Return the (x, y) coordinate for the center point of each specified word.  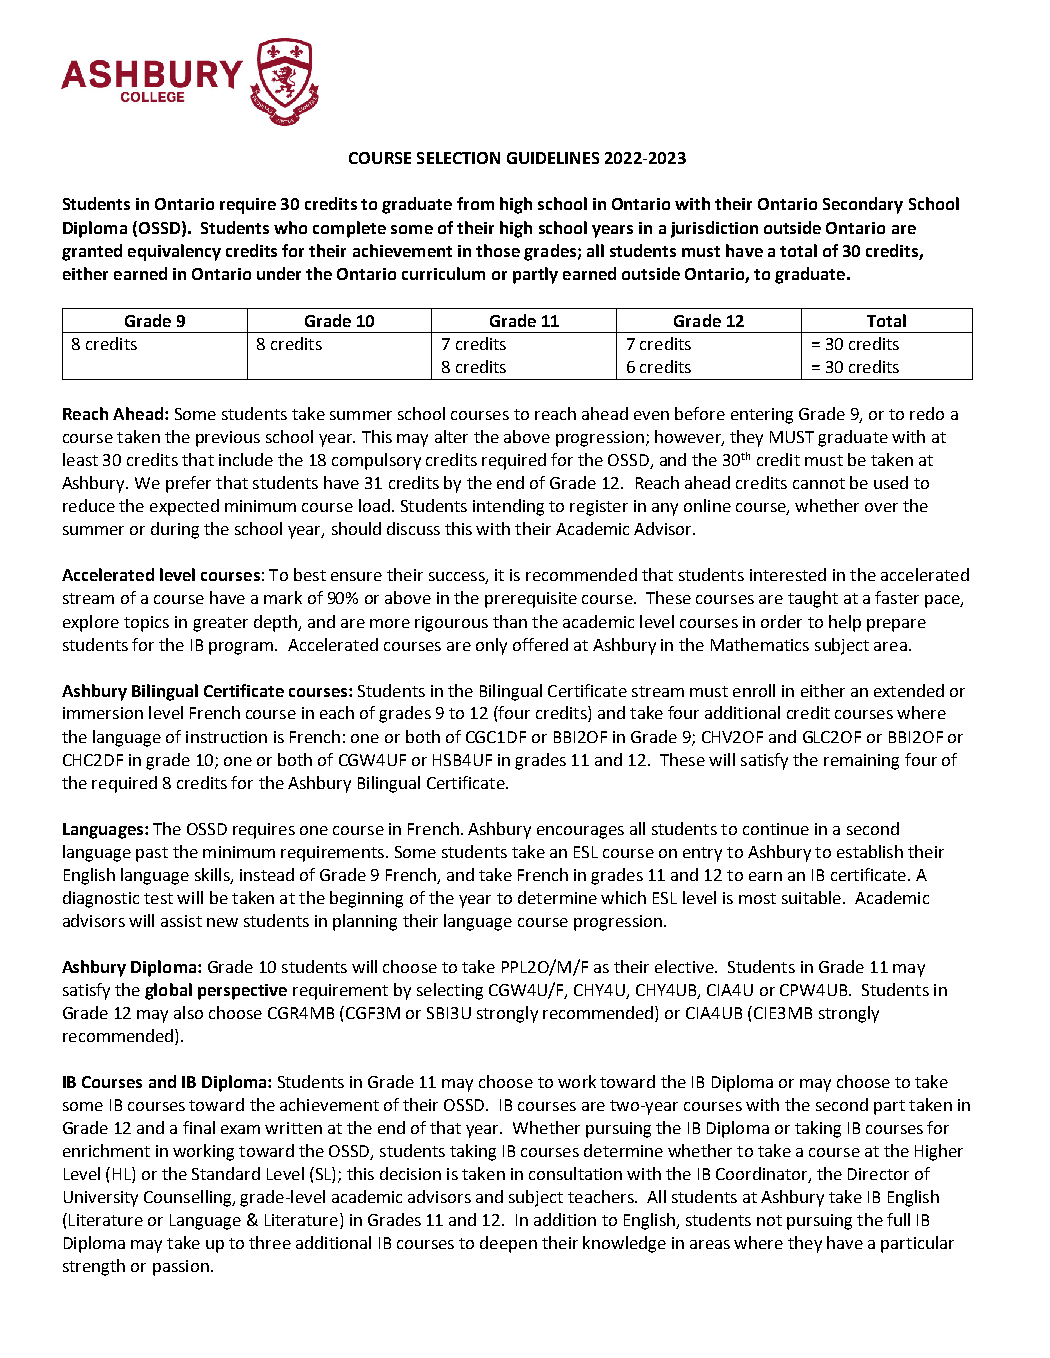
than (510, 621)
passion (181, 1268)
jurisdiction (714, 229)
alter (451, 436)
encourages (580, 832)
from (475, 203)
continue (776, 829)
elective (685, 966)
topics (146, 624)
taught (813, 599)
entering (762, 416)
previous (228, 439)
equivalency (174, 252)
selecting (450, 991)
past (152, 854)
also (188, 1012)
